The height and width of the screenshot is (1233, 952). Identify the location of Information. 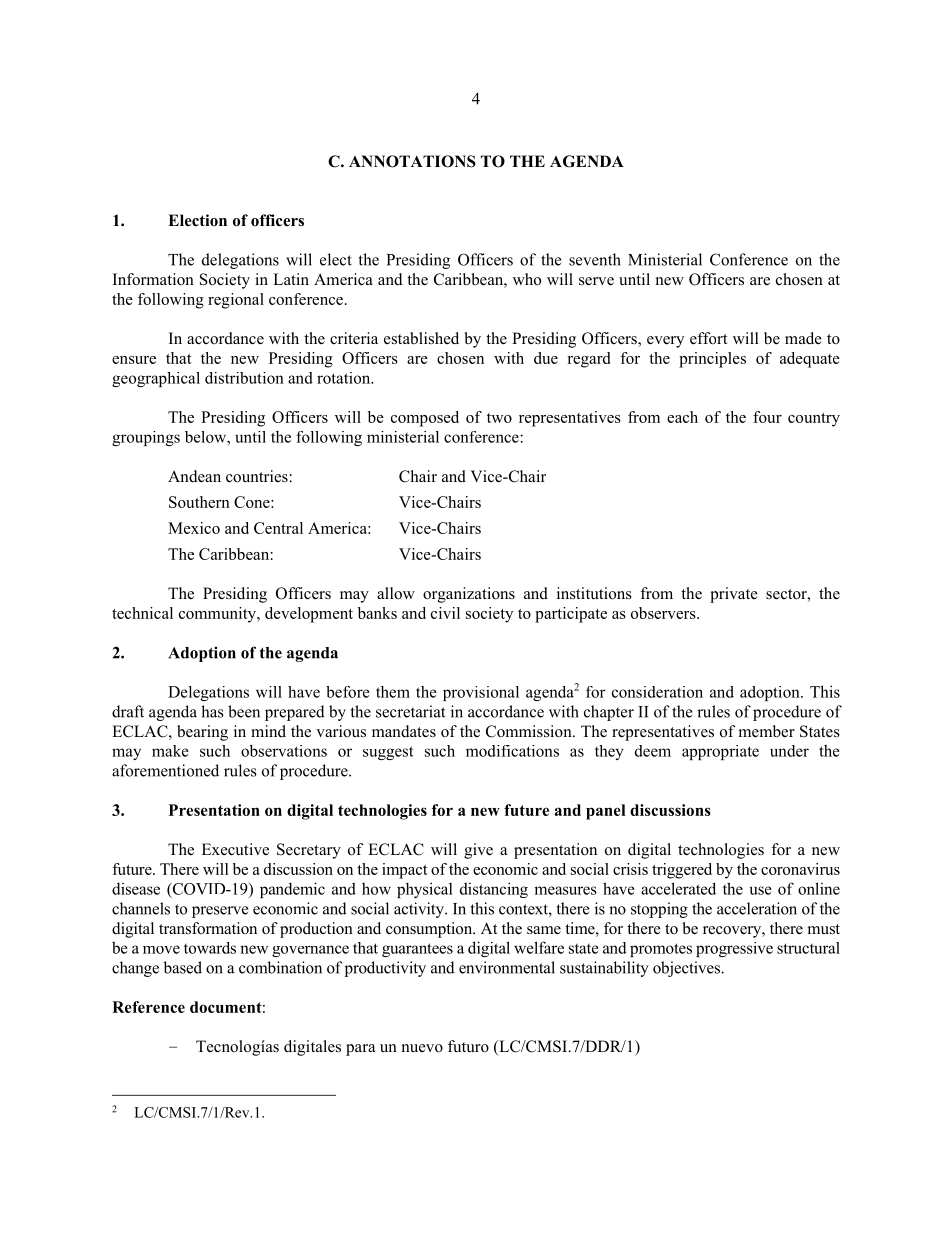
(153, 279).
